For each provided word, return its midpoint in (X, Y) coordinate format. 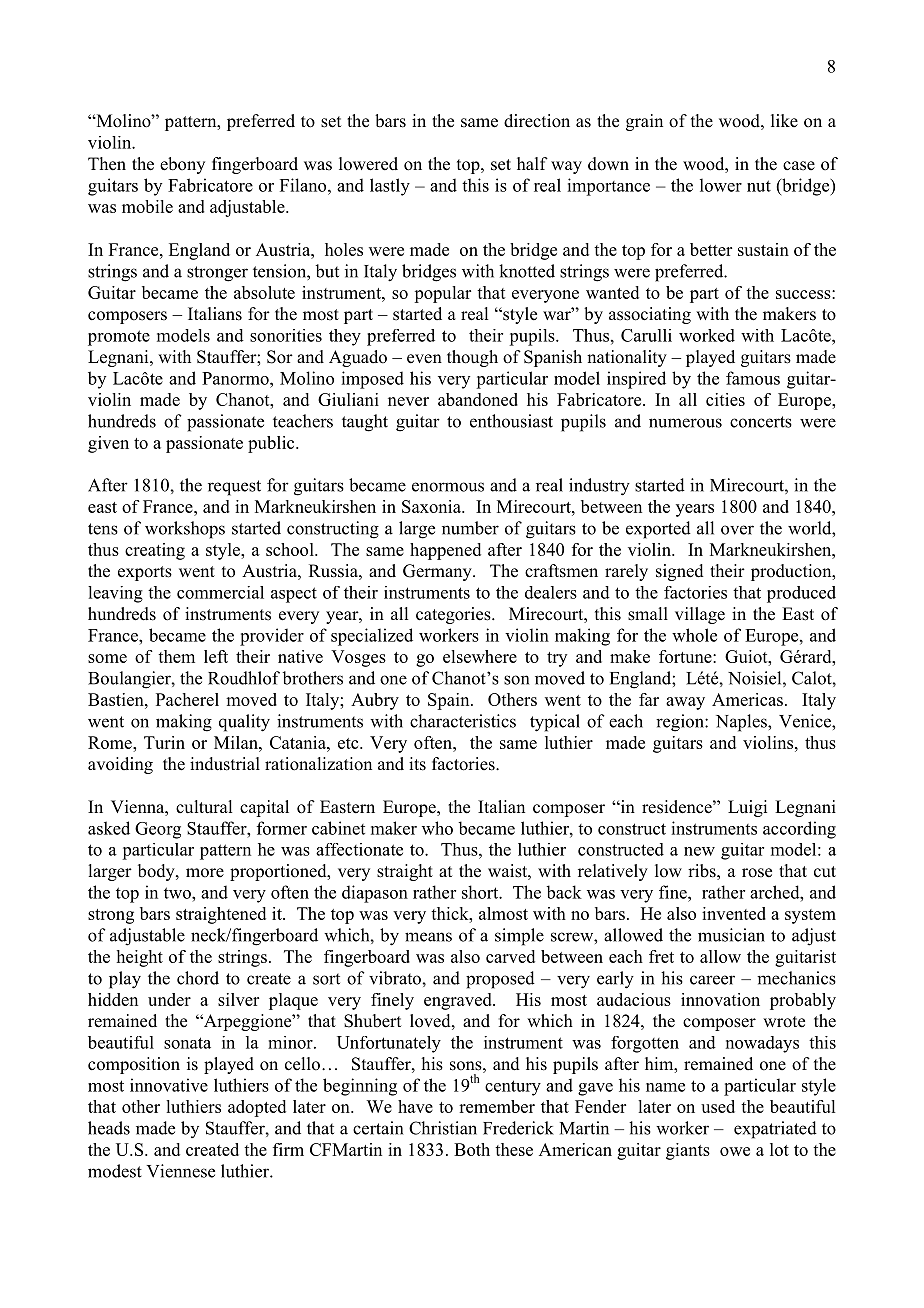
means (428, 937)
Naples (742, 723)
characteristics (463, 721)
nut (759, 186)
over (737, 530)
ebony (182, 165)
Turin (164, 742)
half (532, 163)
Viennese (181, 1171)
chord (198, 978)
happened (445, 551)
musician (731, 935)
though (472, 358)
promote (119, 338)
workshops (185, 530)
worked (707, 335)
